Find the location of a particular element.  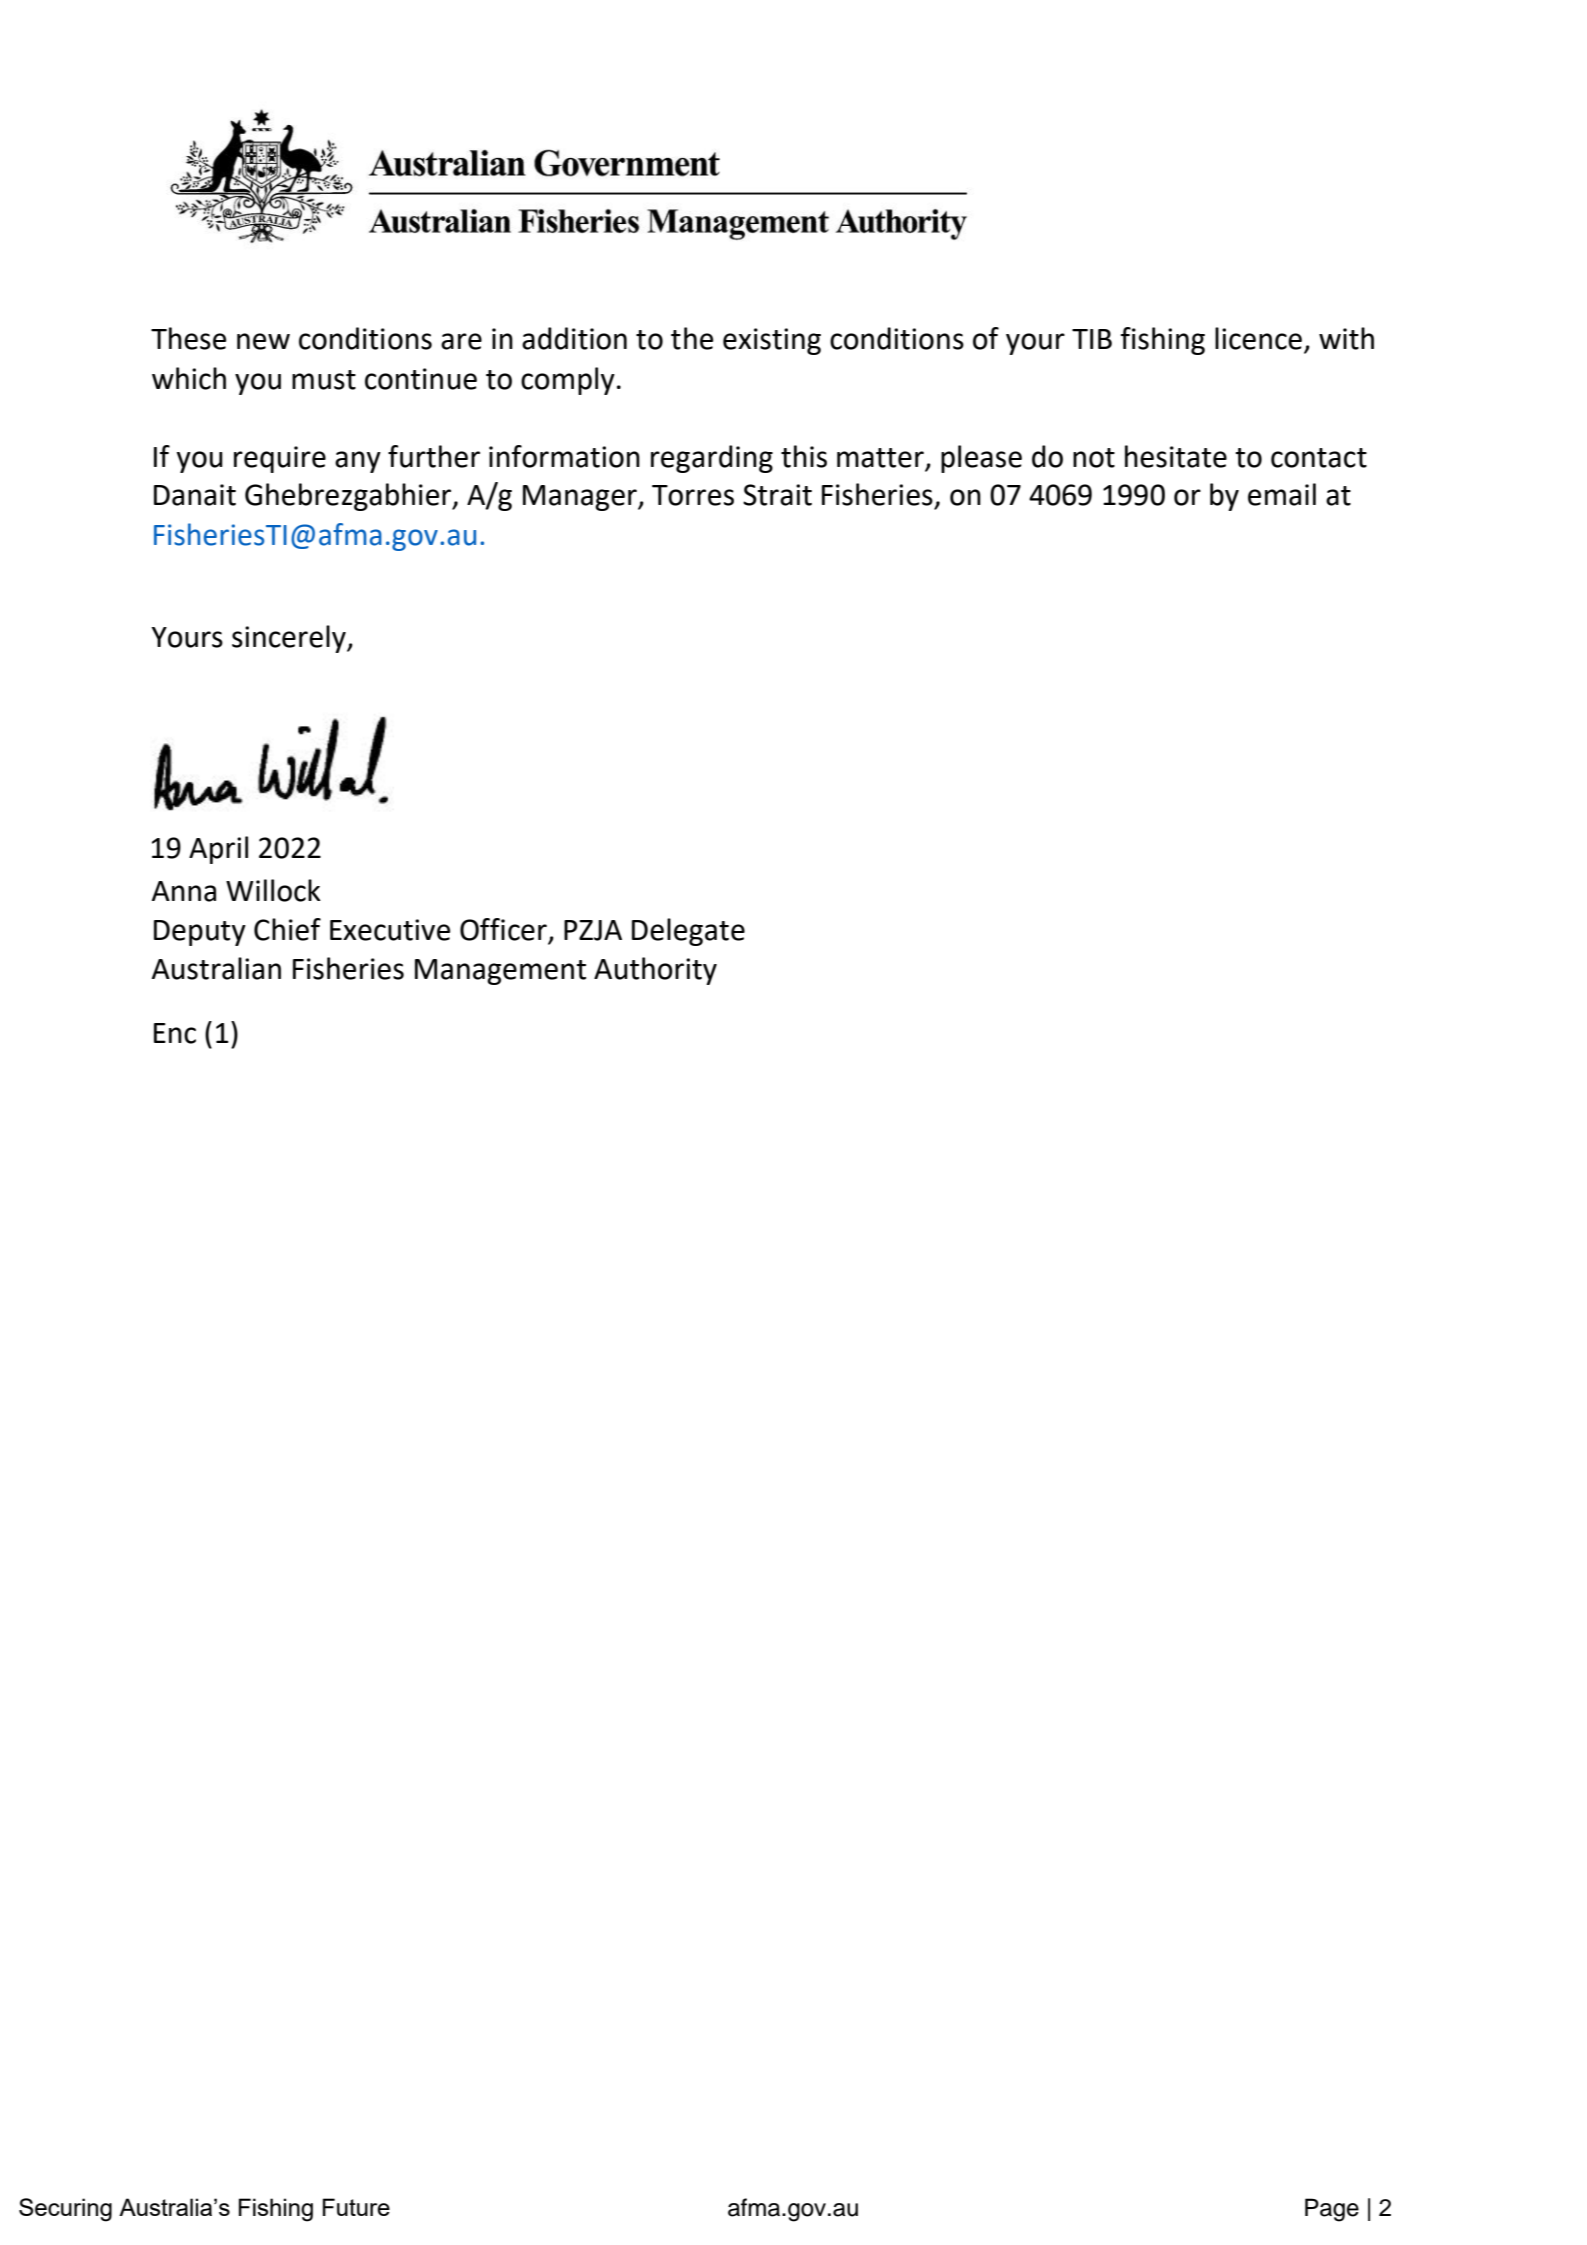

Authority is located at coordinates (655, 971).
